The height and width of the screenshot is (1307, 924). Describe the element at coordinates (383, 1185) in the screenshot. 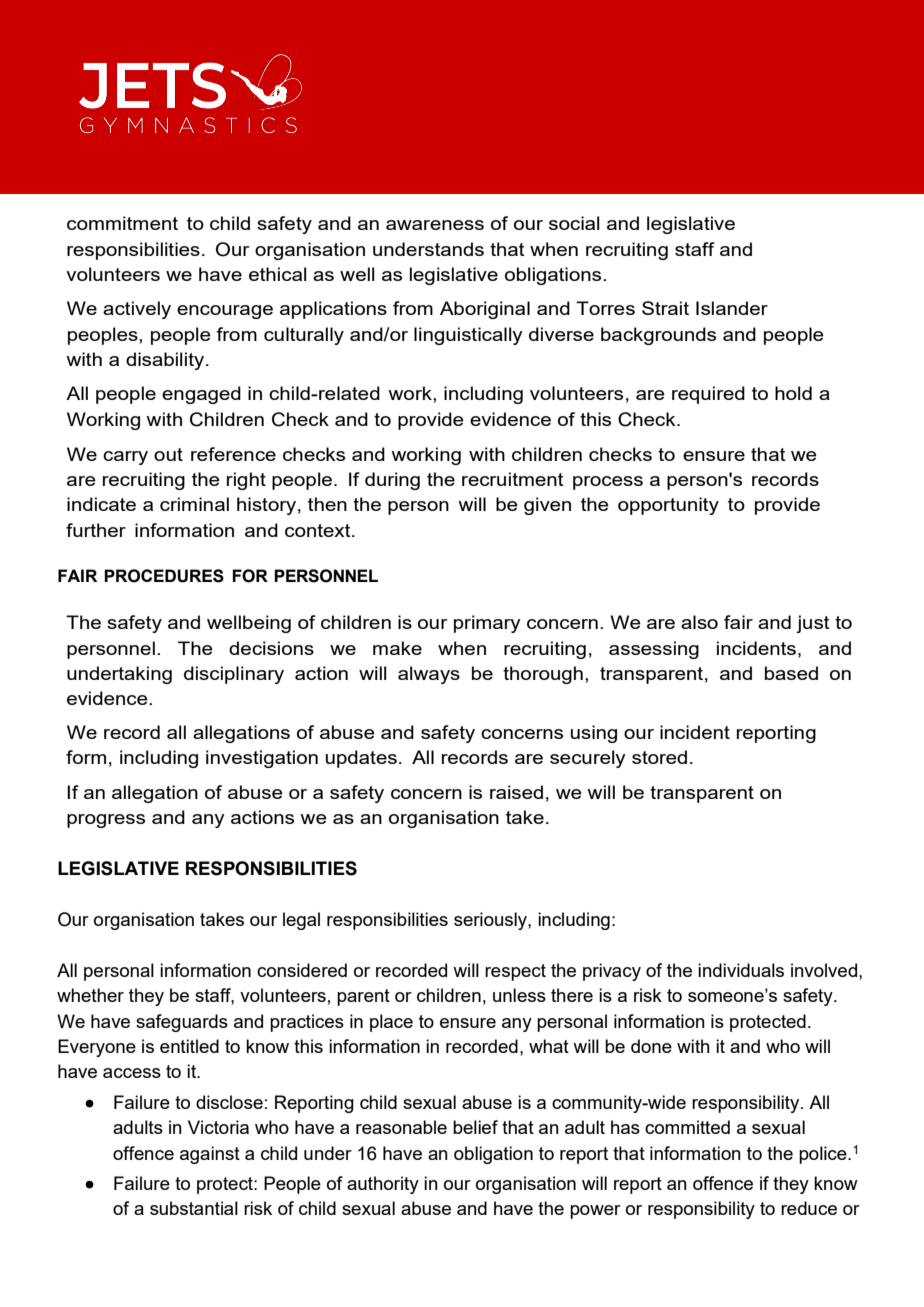

I see `authority` at that location.
